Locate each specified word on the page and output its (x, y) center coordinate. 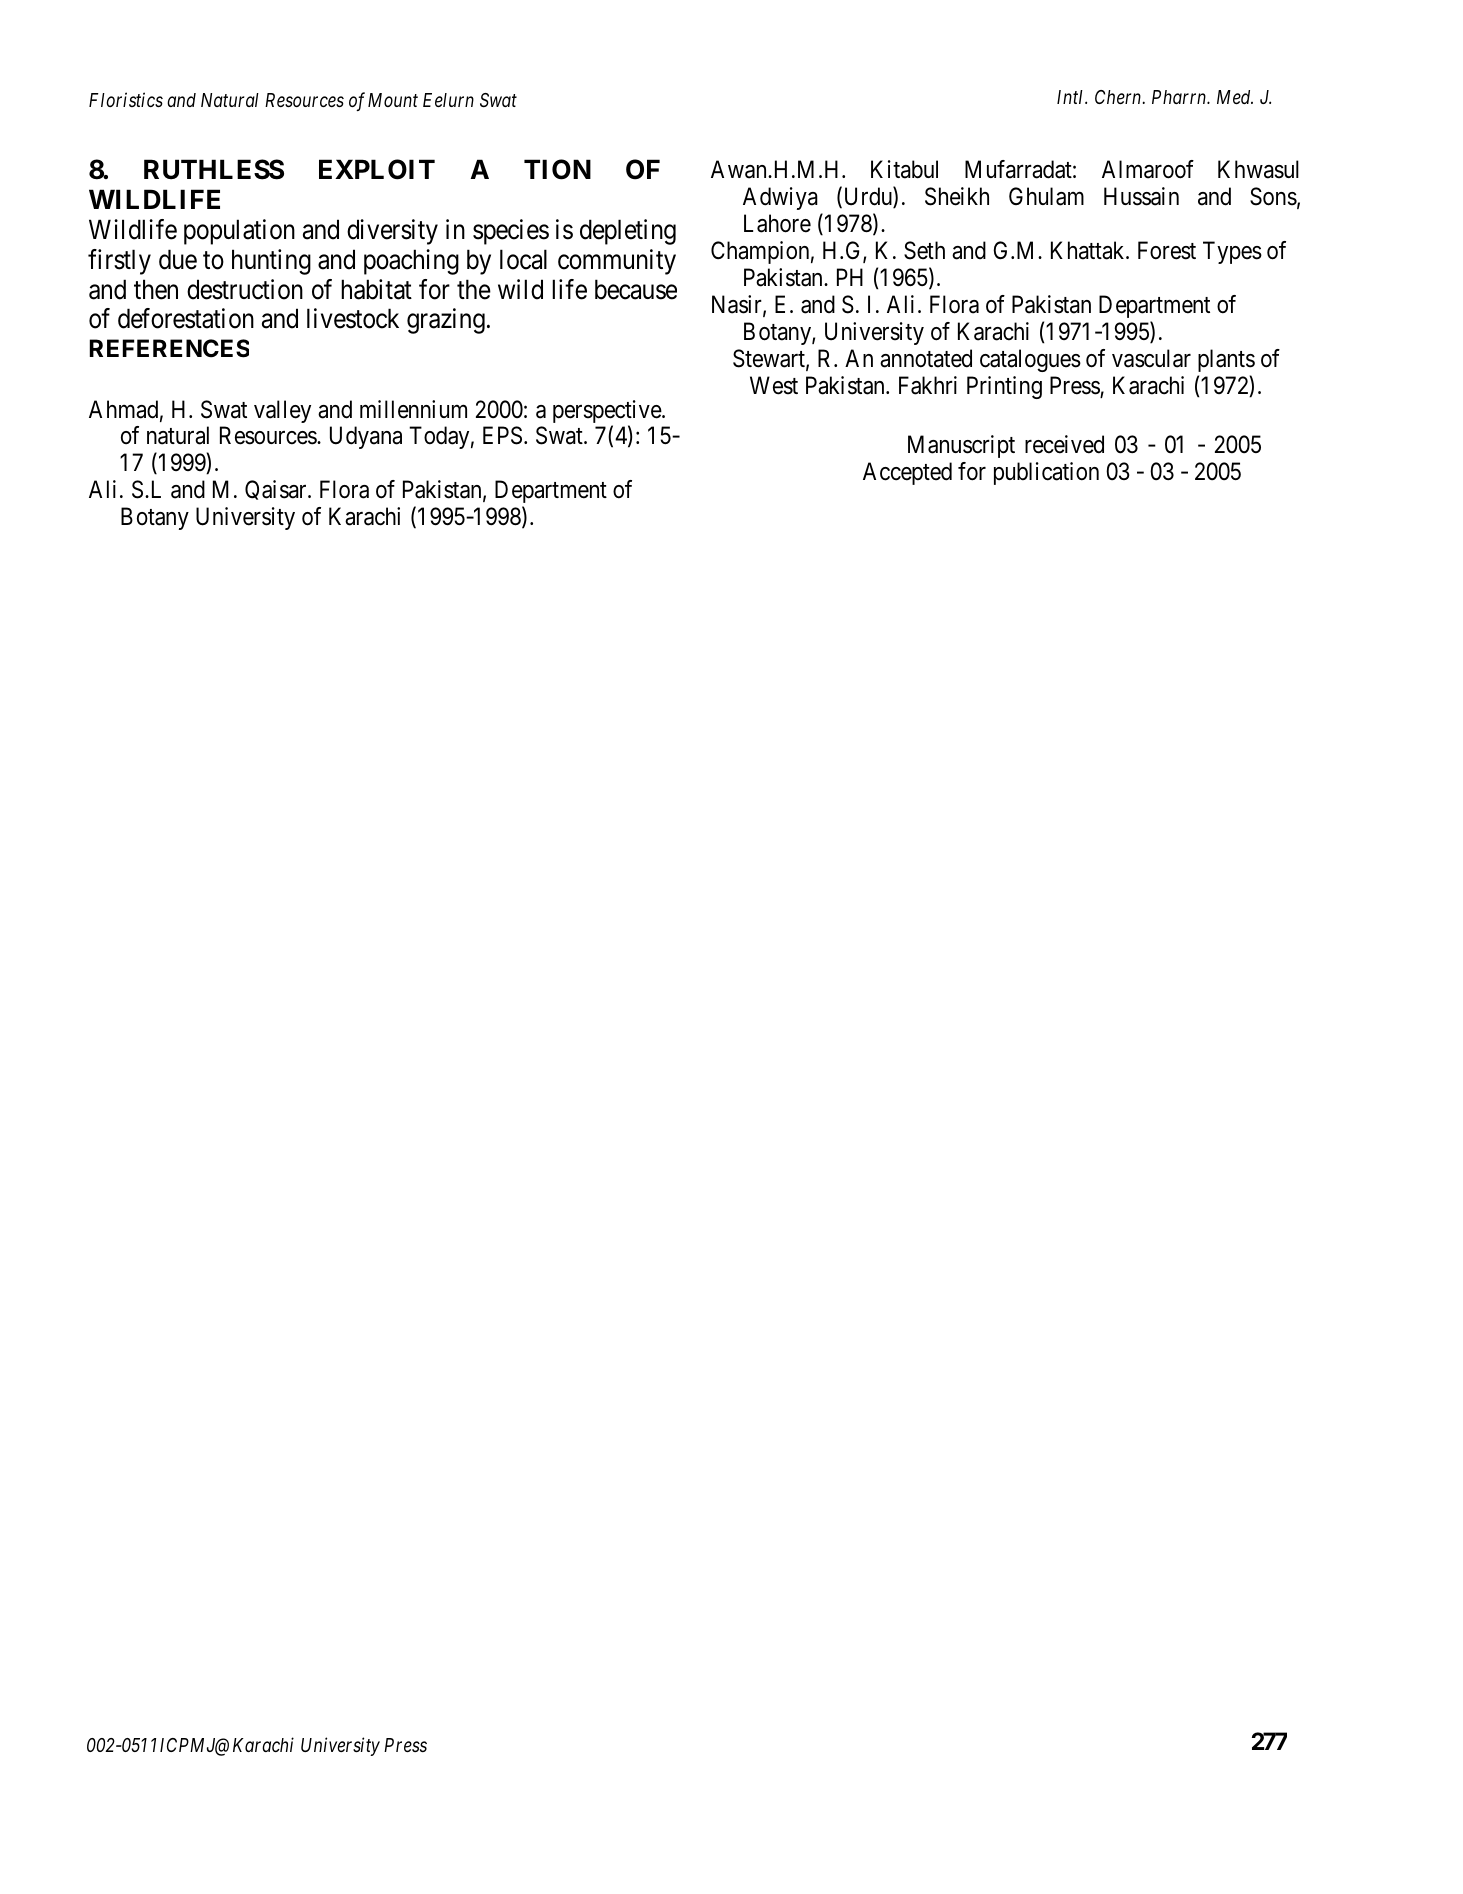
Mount (393, 100)
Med (1235, 97)
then (156, 289)
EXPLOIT (377, 169)
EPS (502, 435)
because (636, 289)
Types (1232, 252)
